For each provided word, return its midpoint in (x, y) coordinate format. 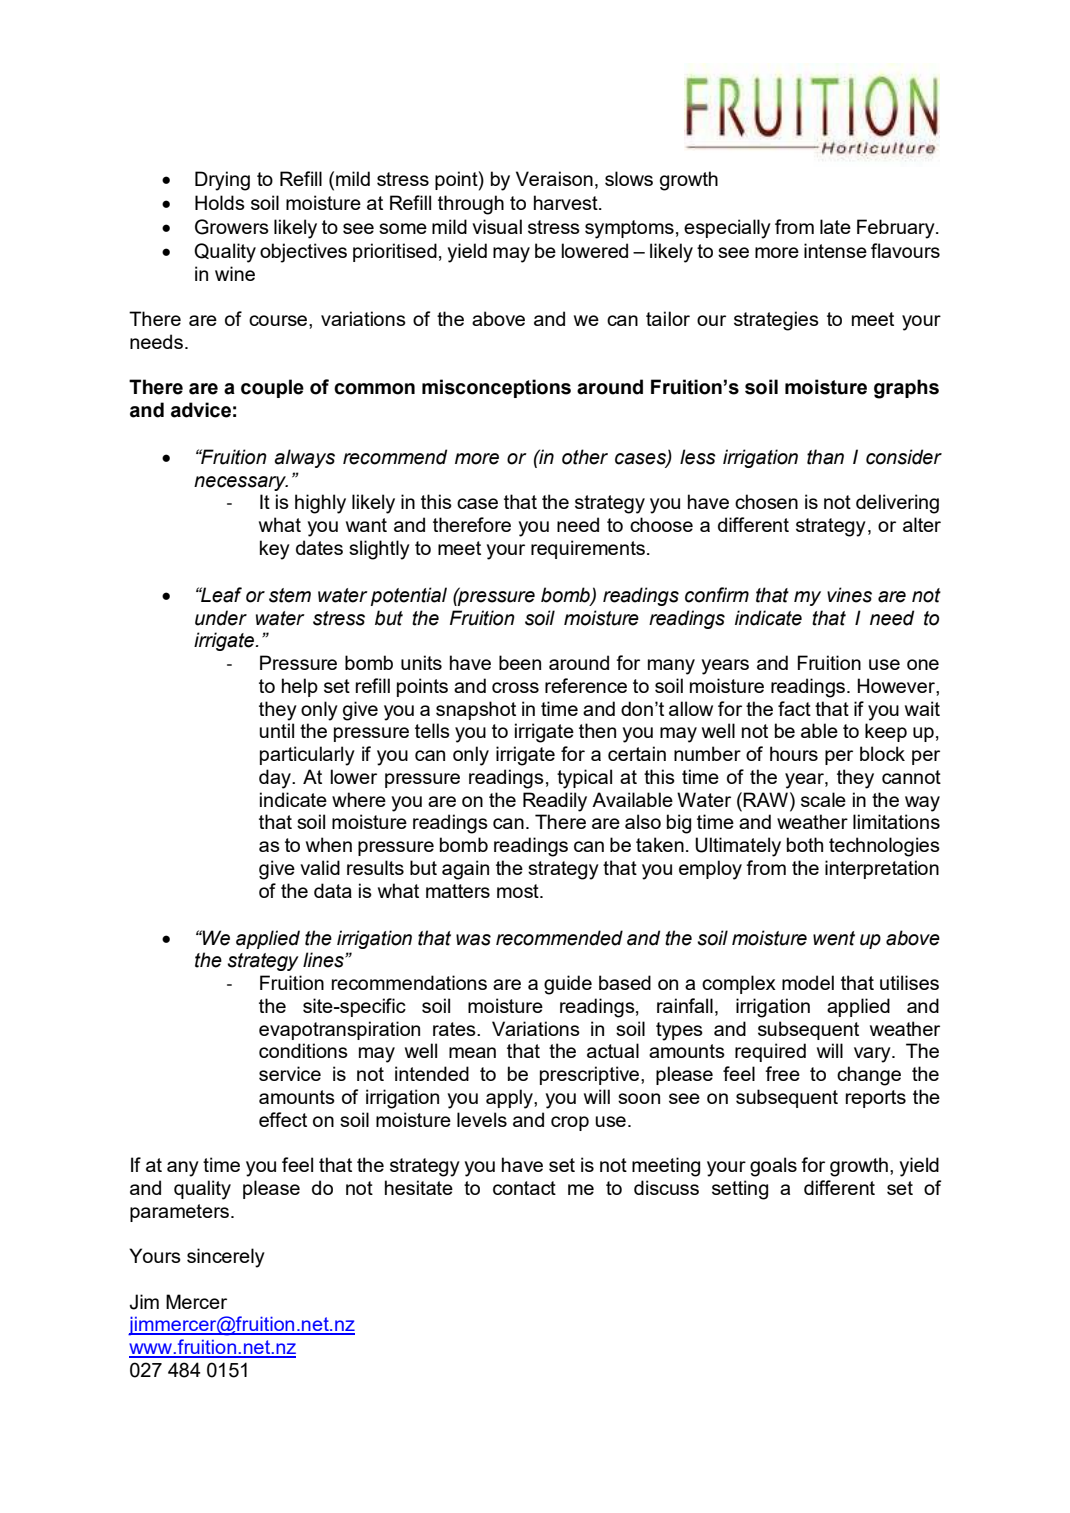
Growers (232, 227)
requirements (589, 549)
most (519, 891)
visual (497, 226)
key (275, 550)
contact (524, 1188)
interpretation (882, 869)
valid (320, 867)
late (835, 226)
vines (849, 595)
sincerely (226, 1258)
